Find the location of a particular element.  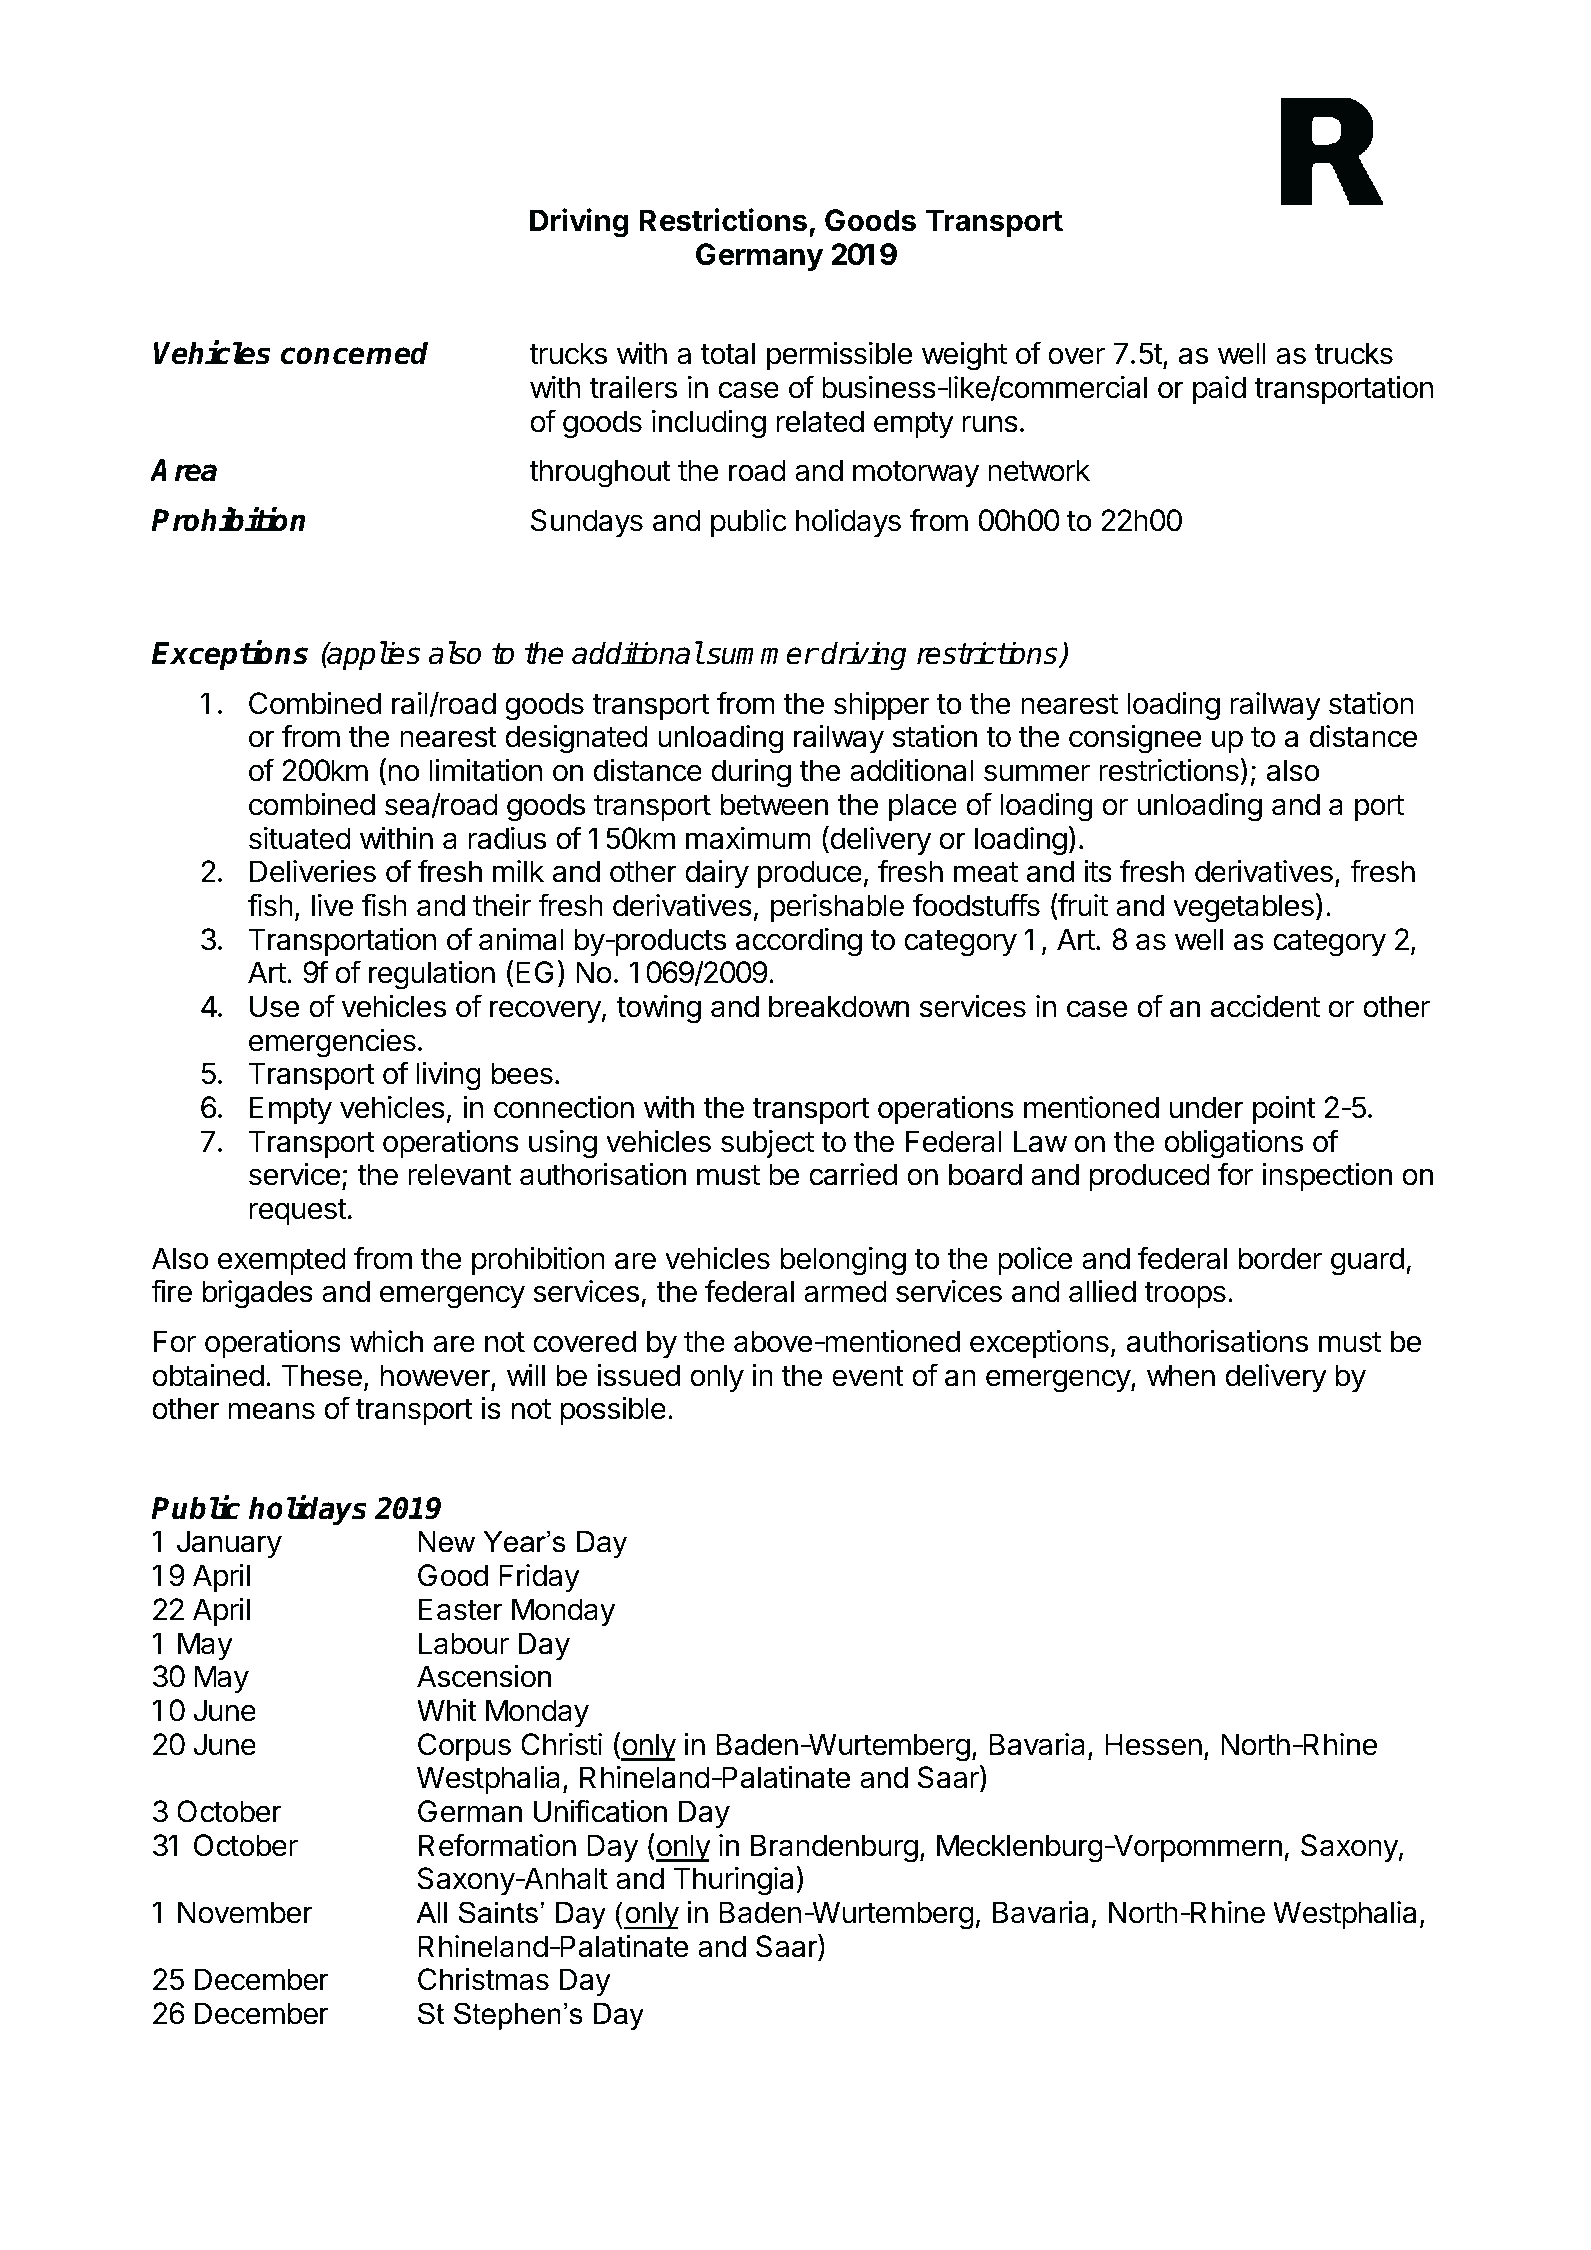

obligations is located at coordinates (1233, 1144).
